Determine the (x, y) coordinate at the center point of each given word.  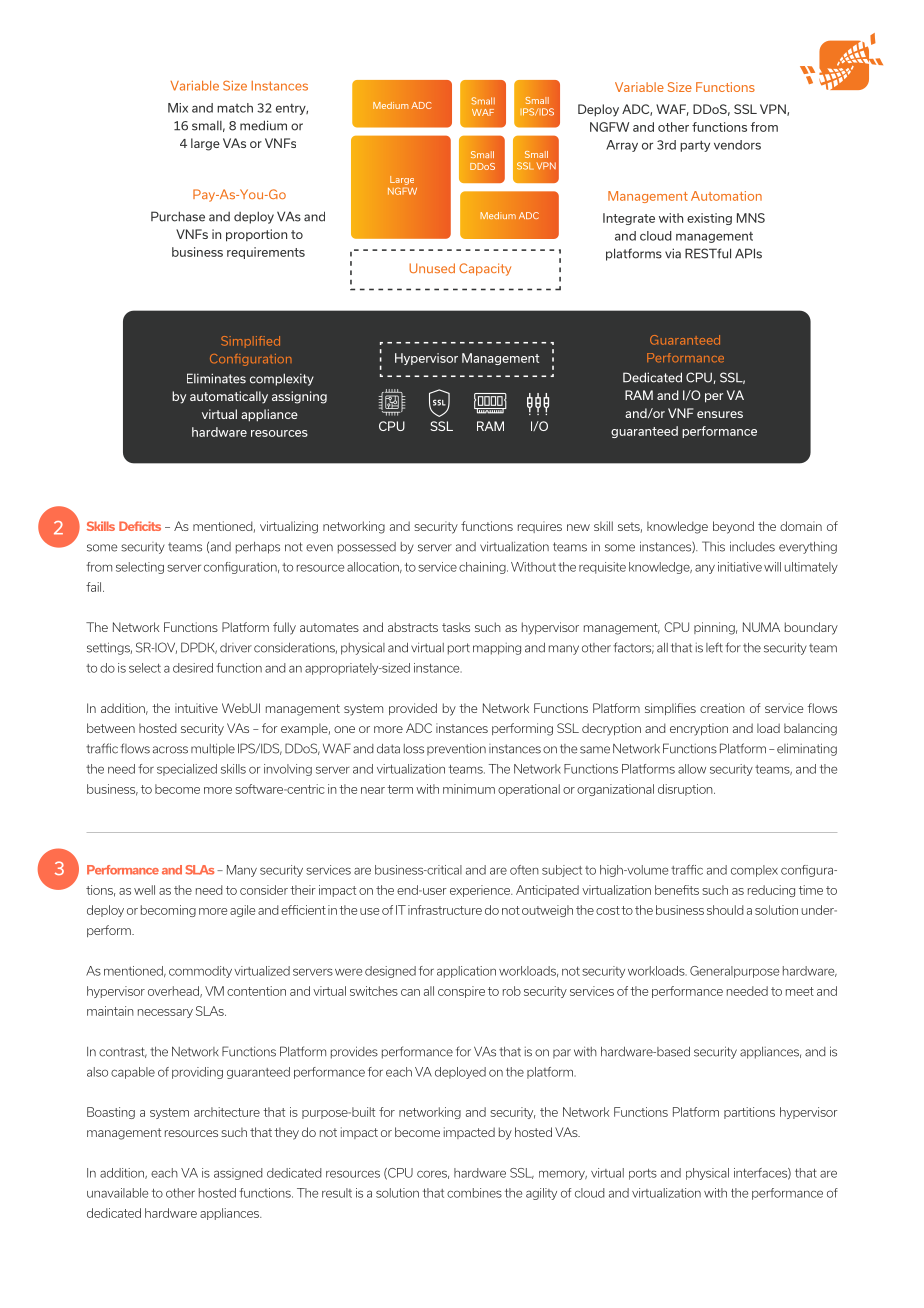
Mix (178, 108)
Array (622, 146)
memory (563, 1175)
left (714, 647)
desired (193, 668)
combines (474, 1193)
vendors (737, 145)
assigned (238, 1174)
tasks (456, 627)
